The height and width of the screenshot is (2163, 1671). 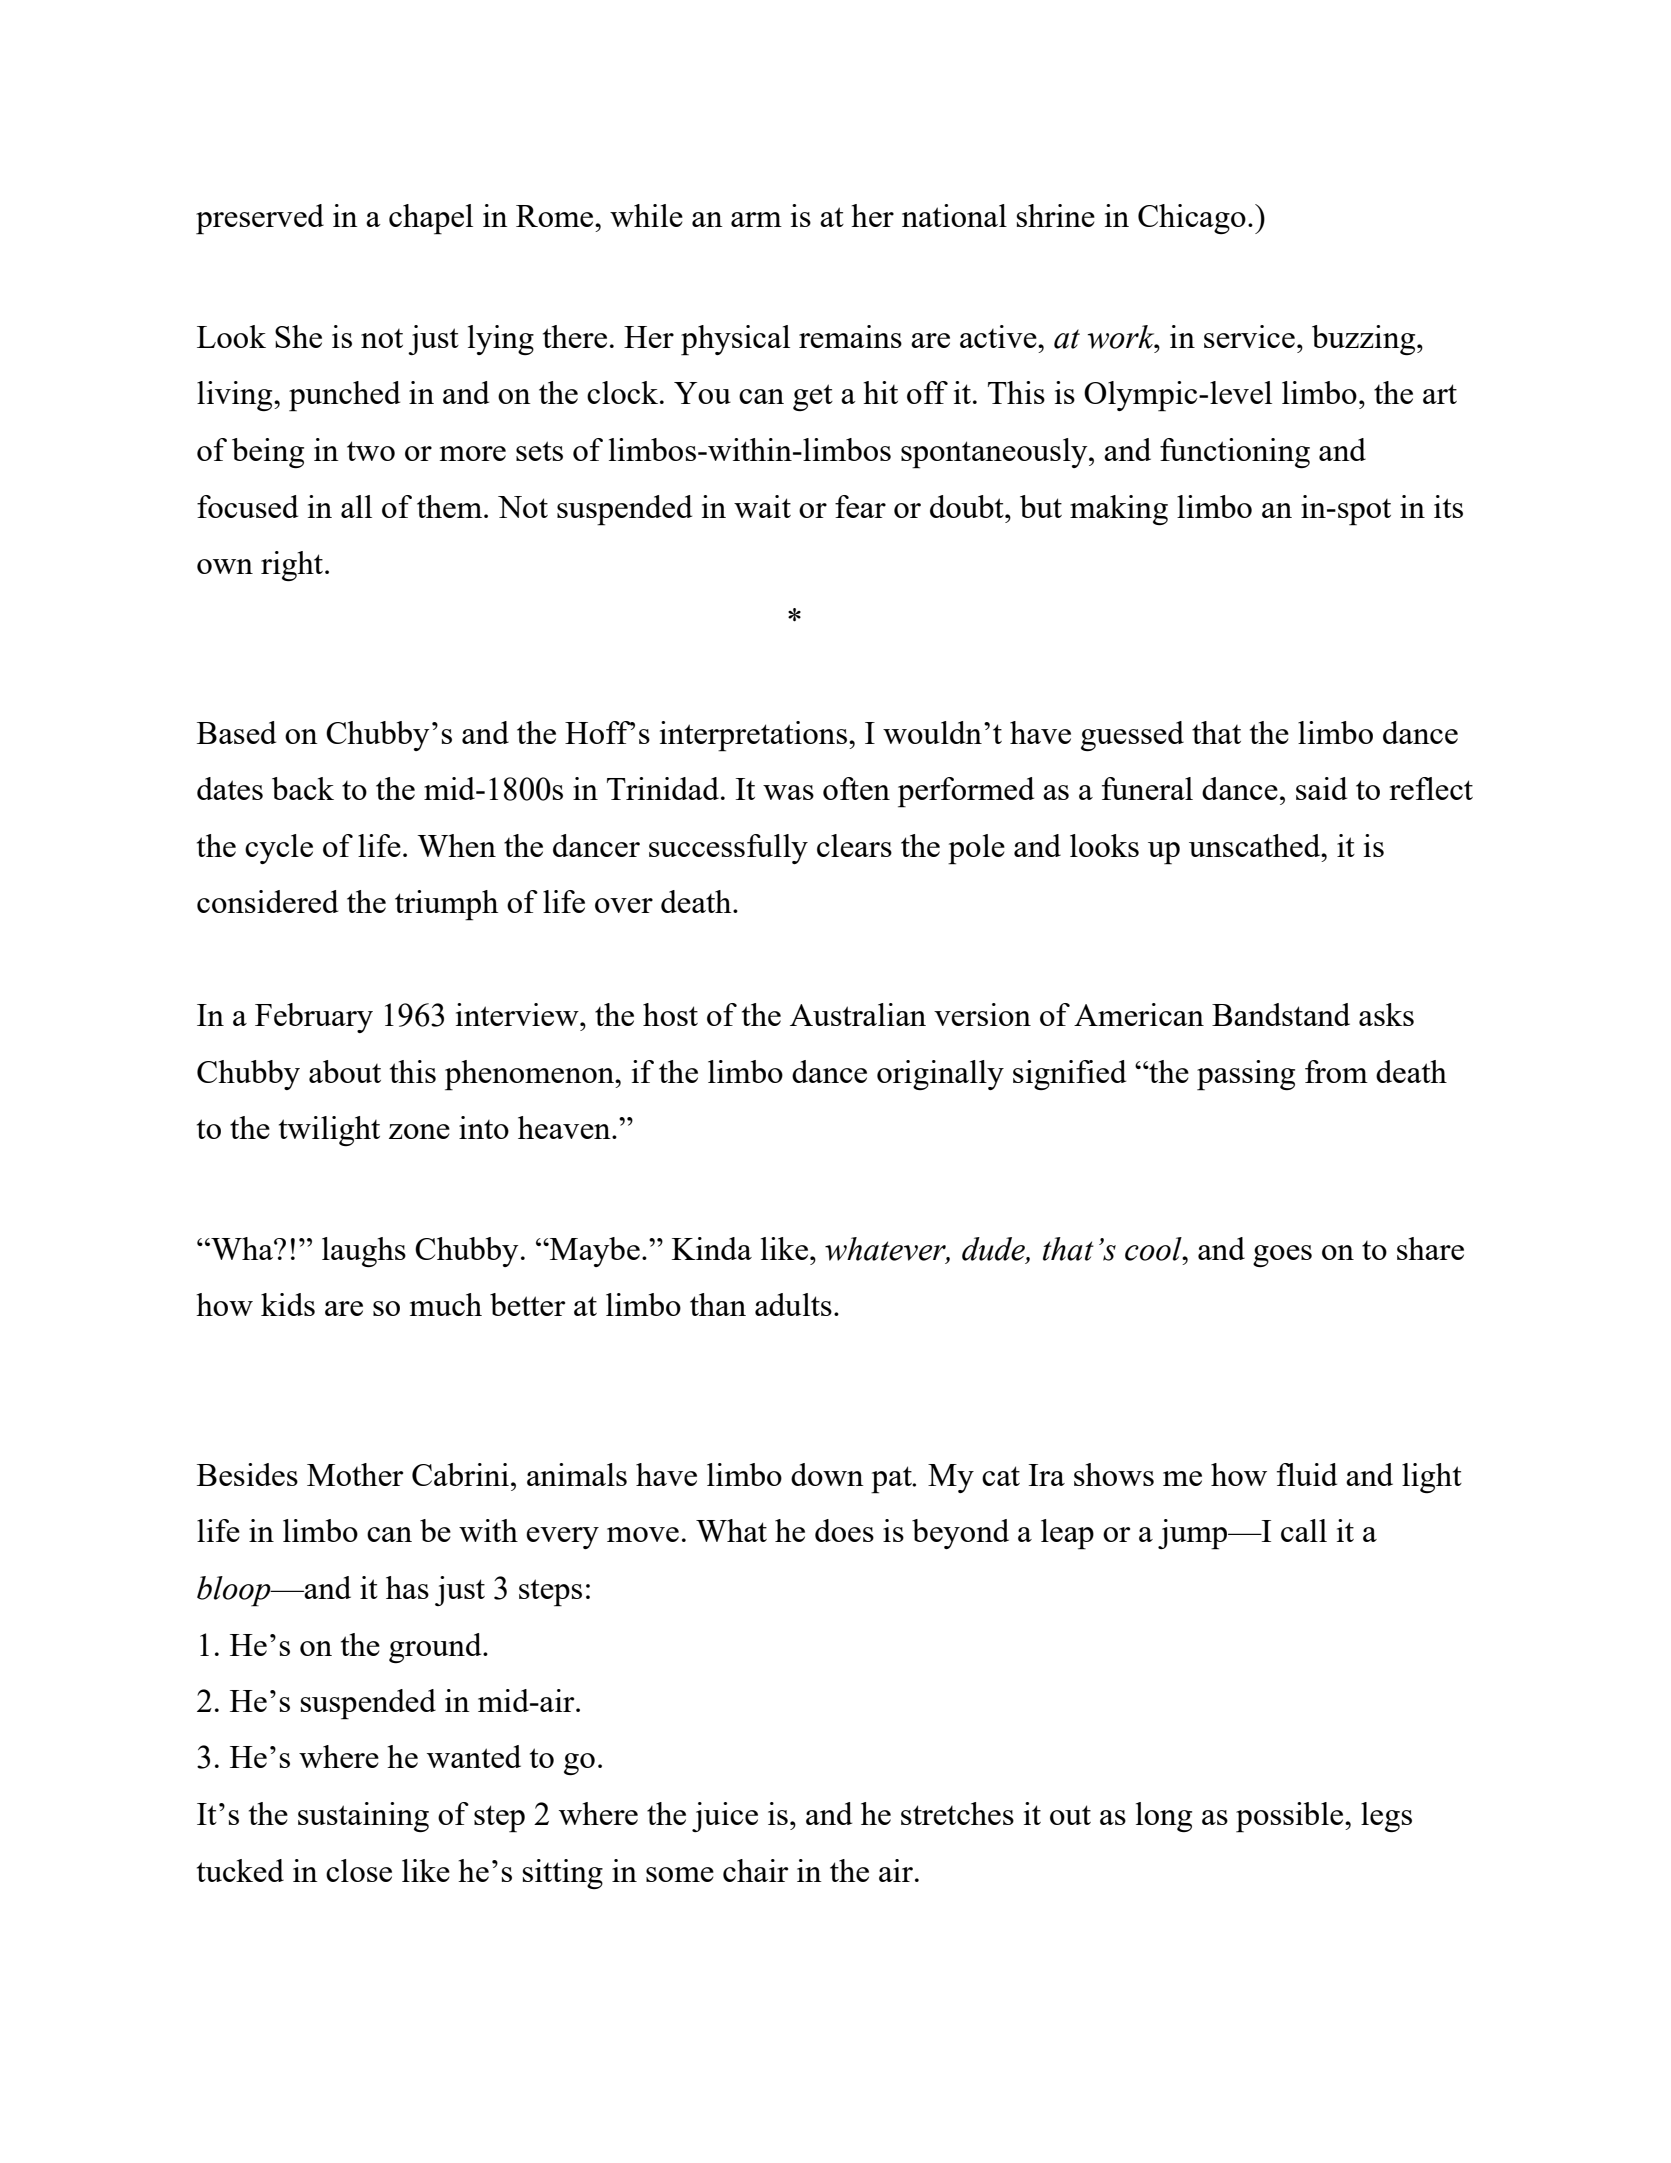 What do you see at coordinates (850, 336) in the screenshot?
I see `remains` at bounding box center [850, 336].
